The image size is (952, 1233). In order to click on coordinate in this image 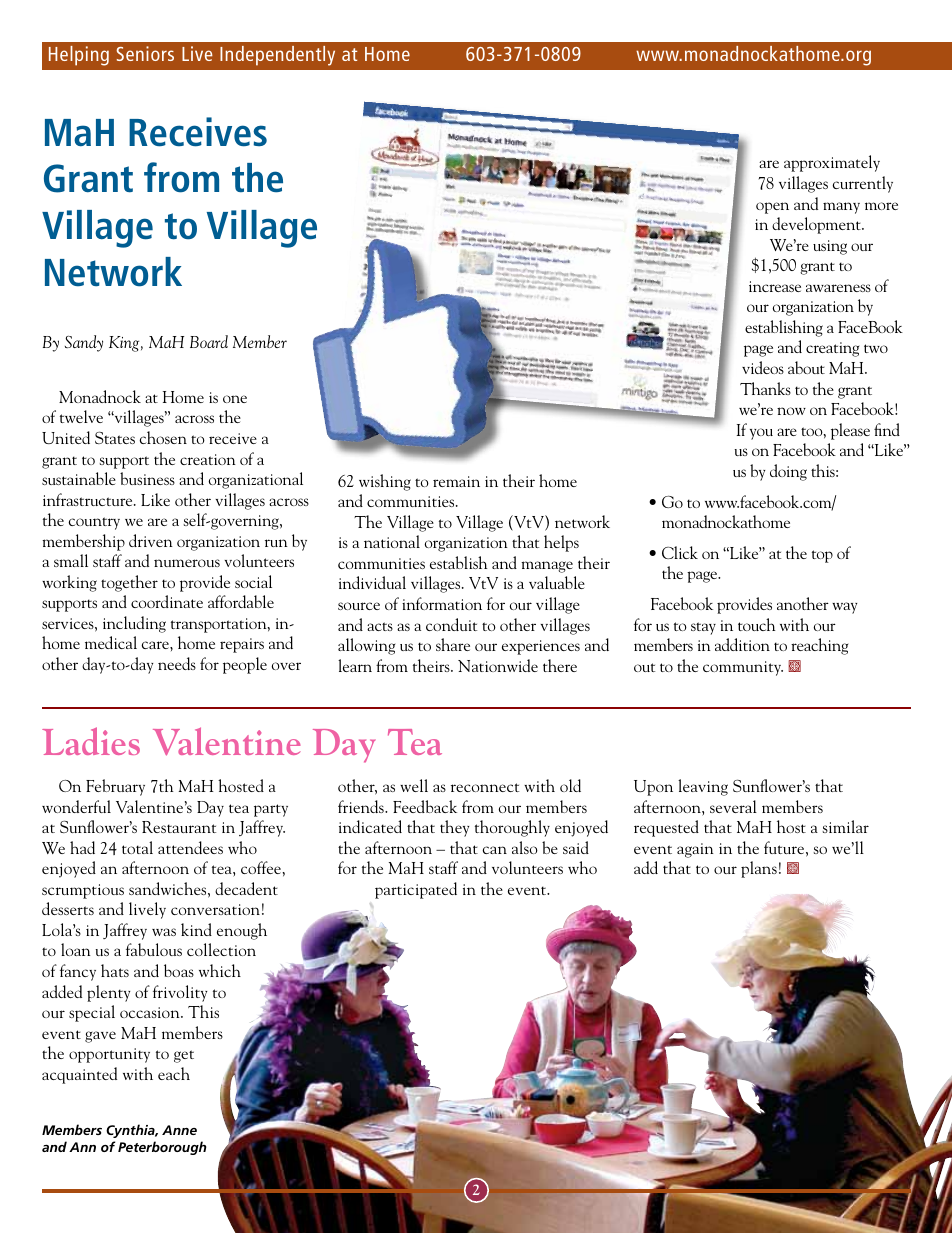, I will do `click(167, 601)`.
